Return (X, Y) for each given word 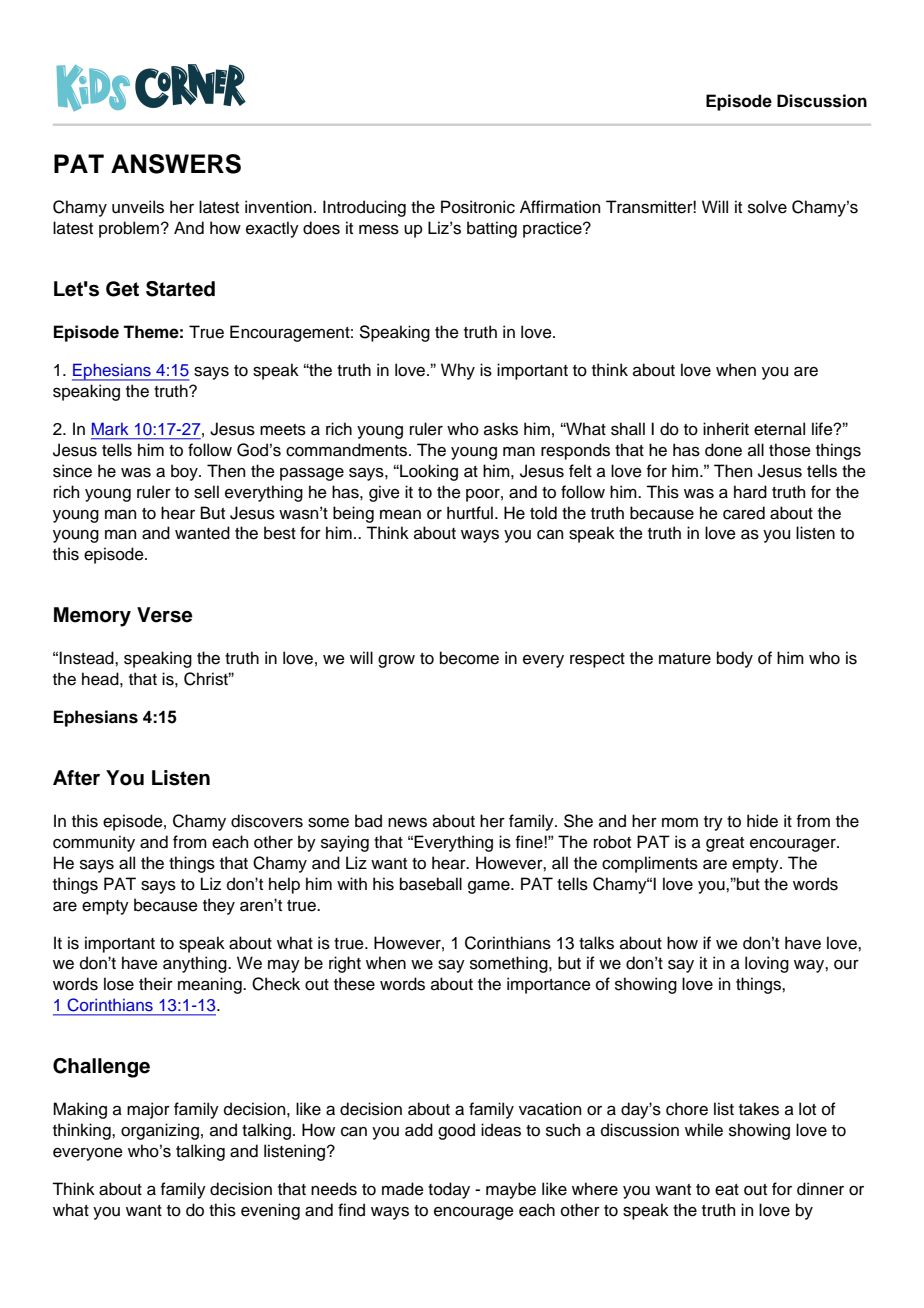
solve (767, 207)
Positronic (478, 207)
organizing (160, 1131)
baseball (431, 884)
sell (206, 492)
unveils (138, 207)
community (94, 843)
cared (744, 513)
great (725, 844)
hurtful (470, 513)
